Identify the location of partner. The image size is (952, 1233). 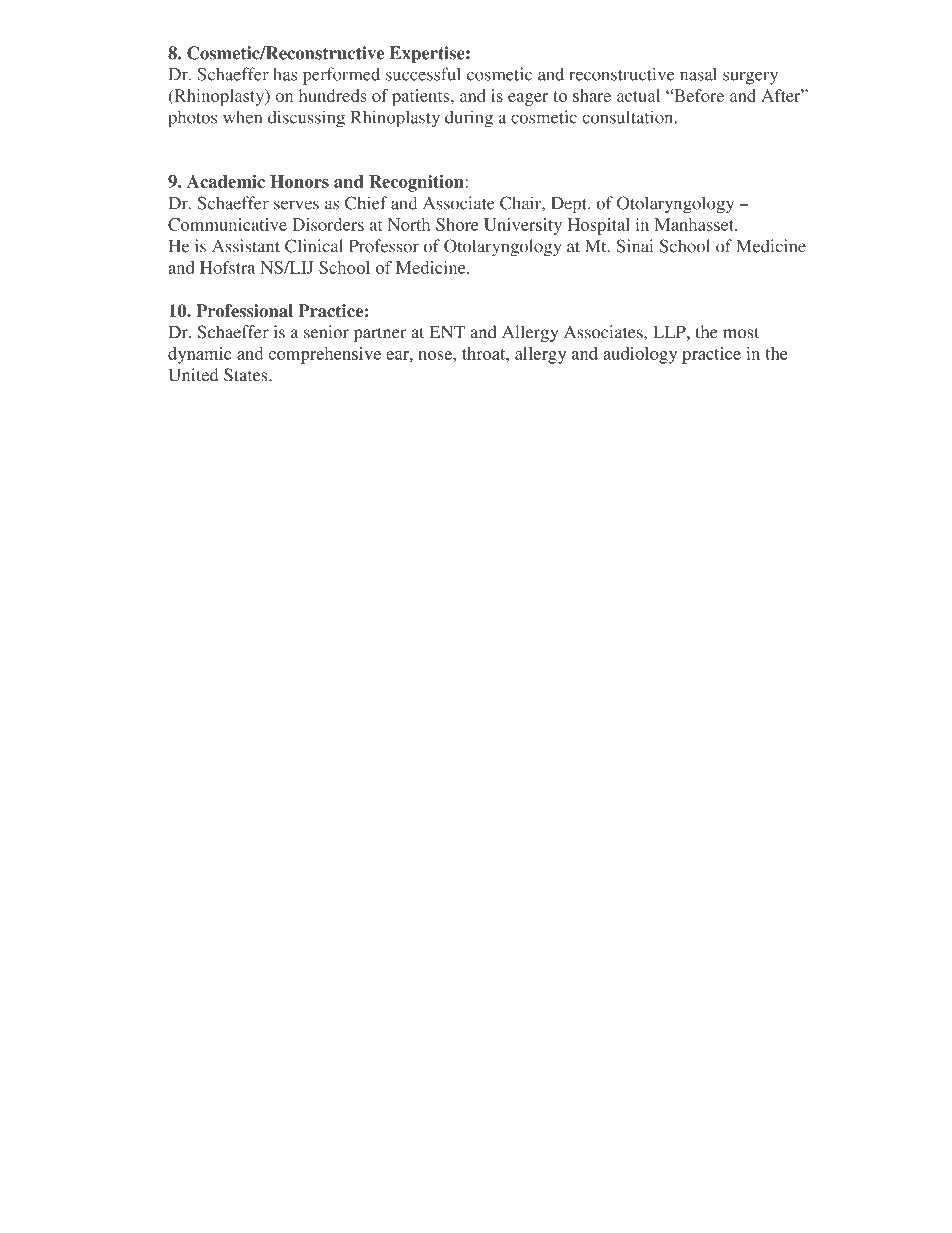
(380, 335).
